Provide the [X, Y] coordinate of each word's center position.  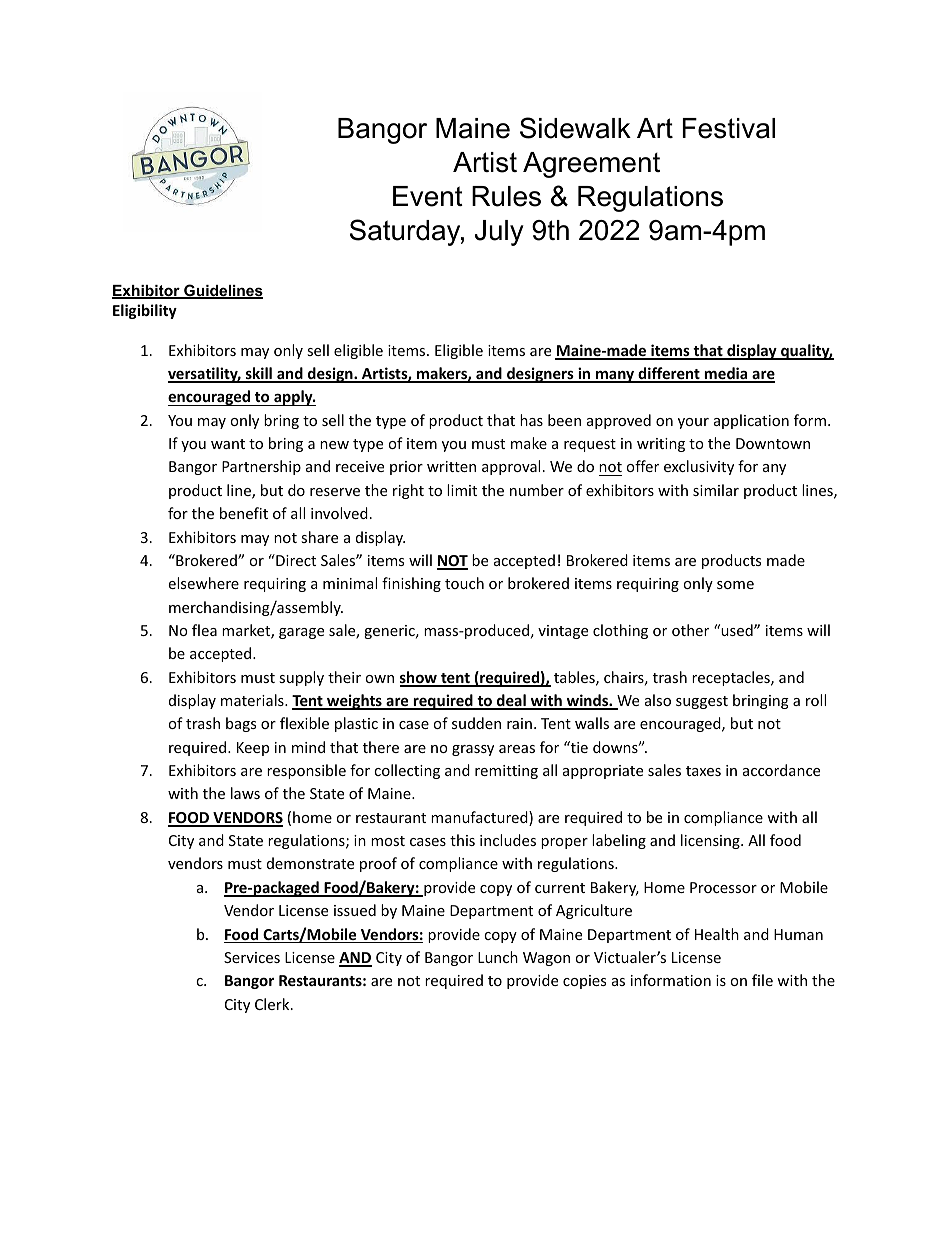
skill [258, 374]
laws [245, 793]
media [726, 374]
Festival [728, 128]
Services [252, 957]
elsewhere [203, 583]
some [735, 585]
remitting [506, 772]
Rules [506, 196]
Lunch [498, 957]
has [531, 420]
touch [464, 583]
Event [428, 196]
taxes [703, 771]
